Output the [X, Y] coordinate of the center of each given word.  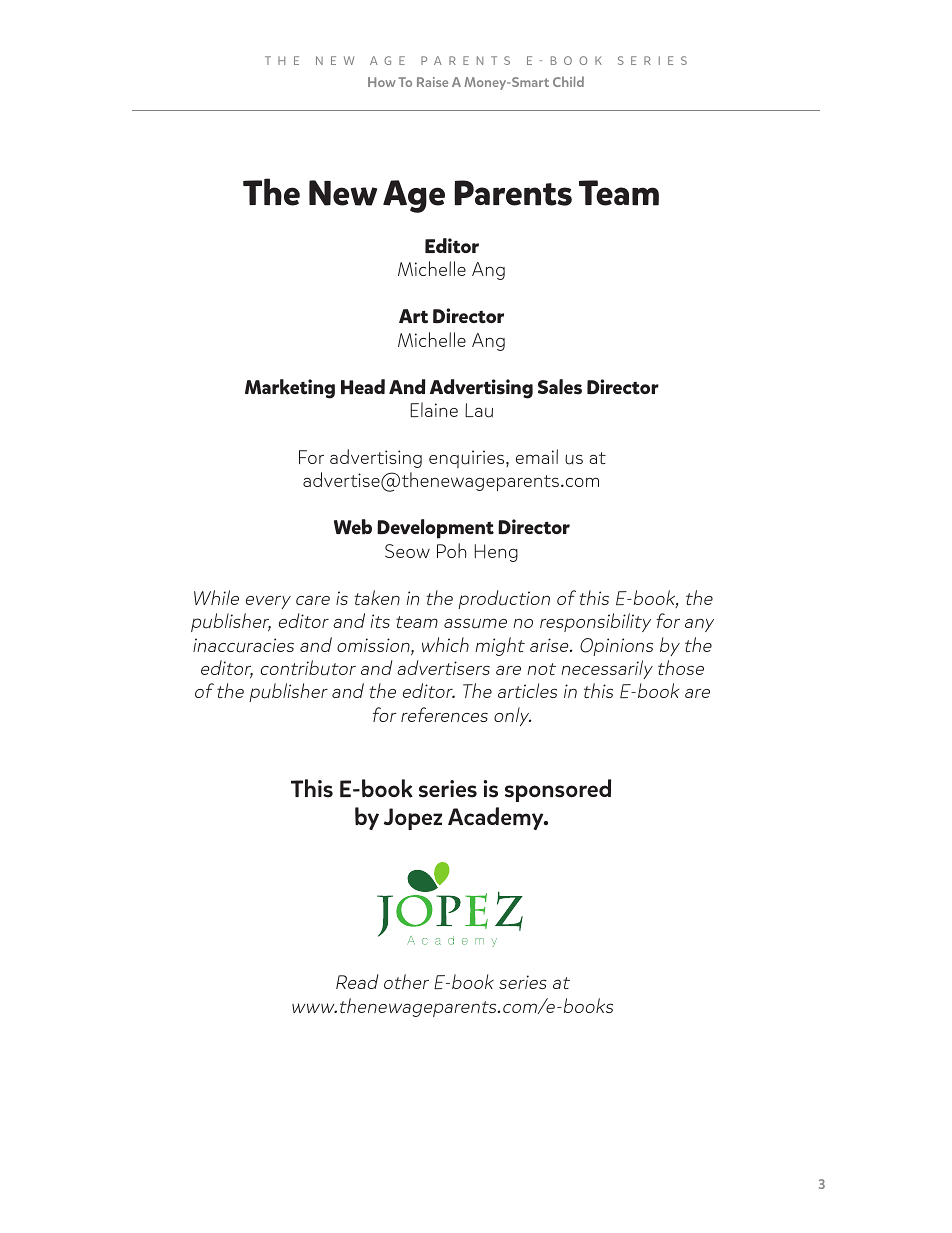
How [381, 82]
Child [568, 81]
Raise [432, 82]
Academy [497, 818]
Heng [496, 553]
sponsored [558, 790]
